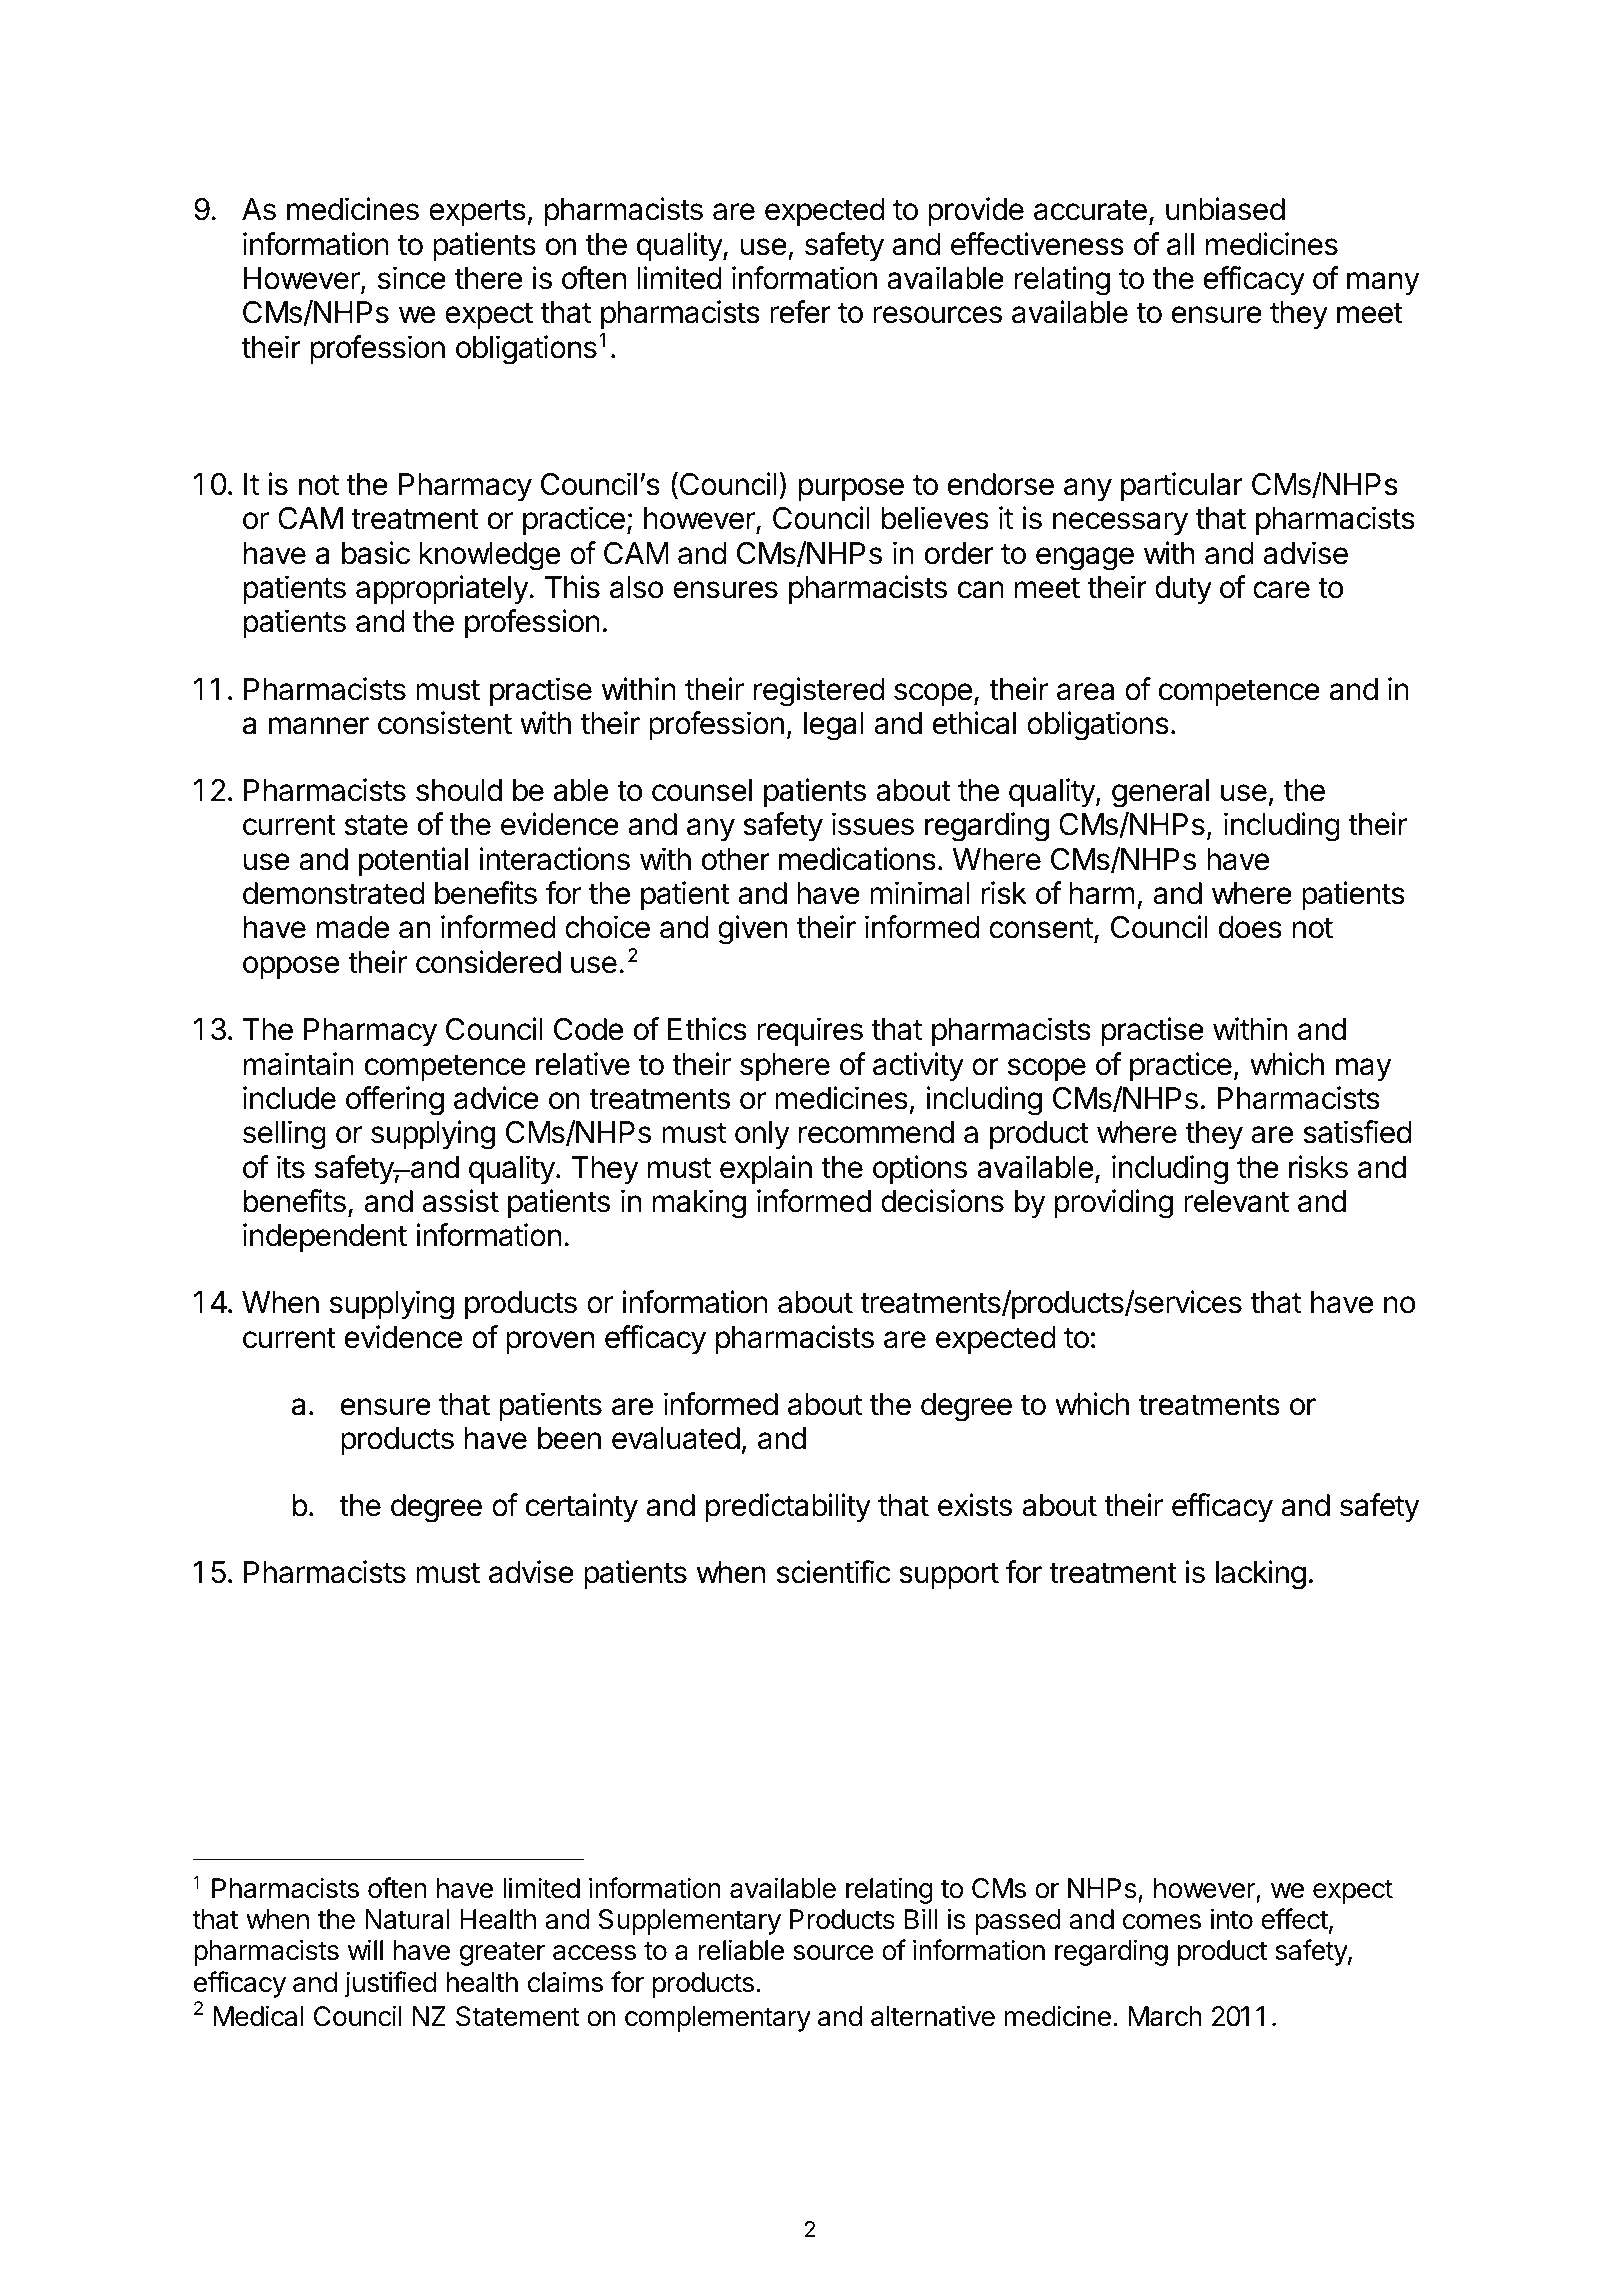 The width and height of the image is (1618, 2289). Describe the element at coordinates (819, 692) in the image. I see `registered` at that location.
